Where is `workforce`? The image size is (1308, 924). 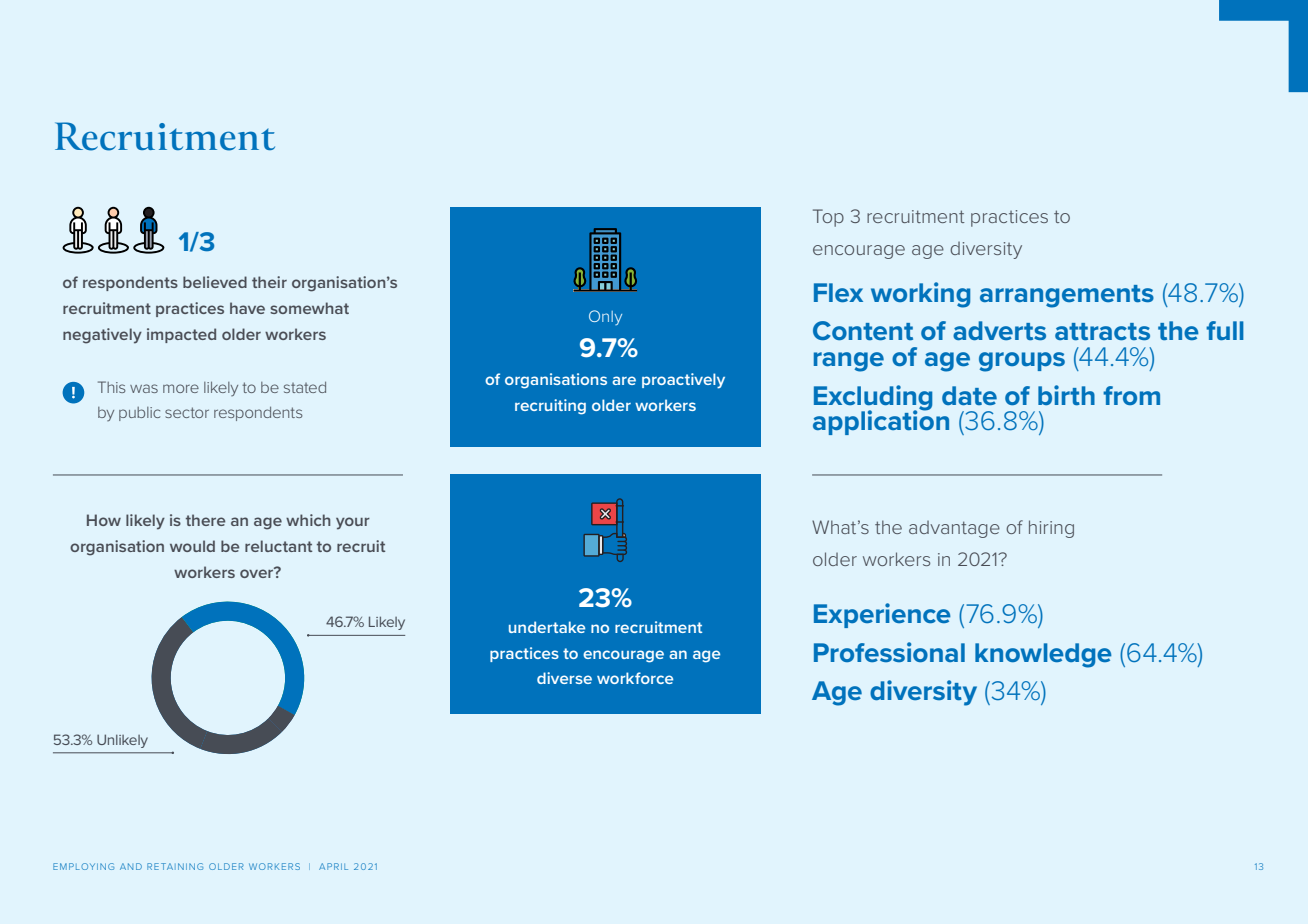
workforce is located at coordinates (635, 678).
